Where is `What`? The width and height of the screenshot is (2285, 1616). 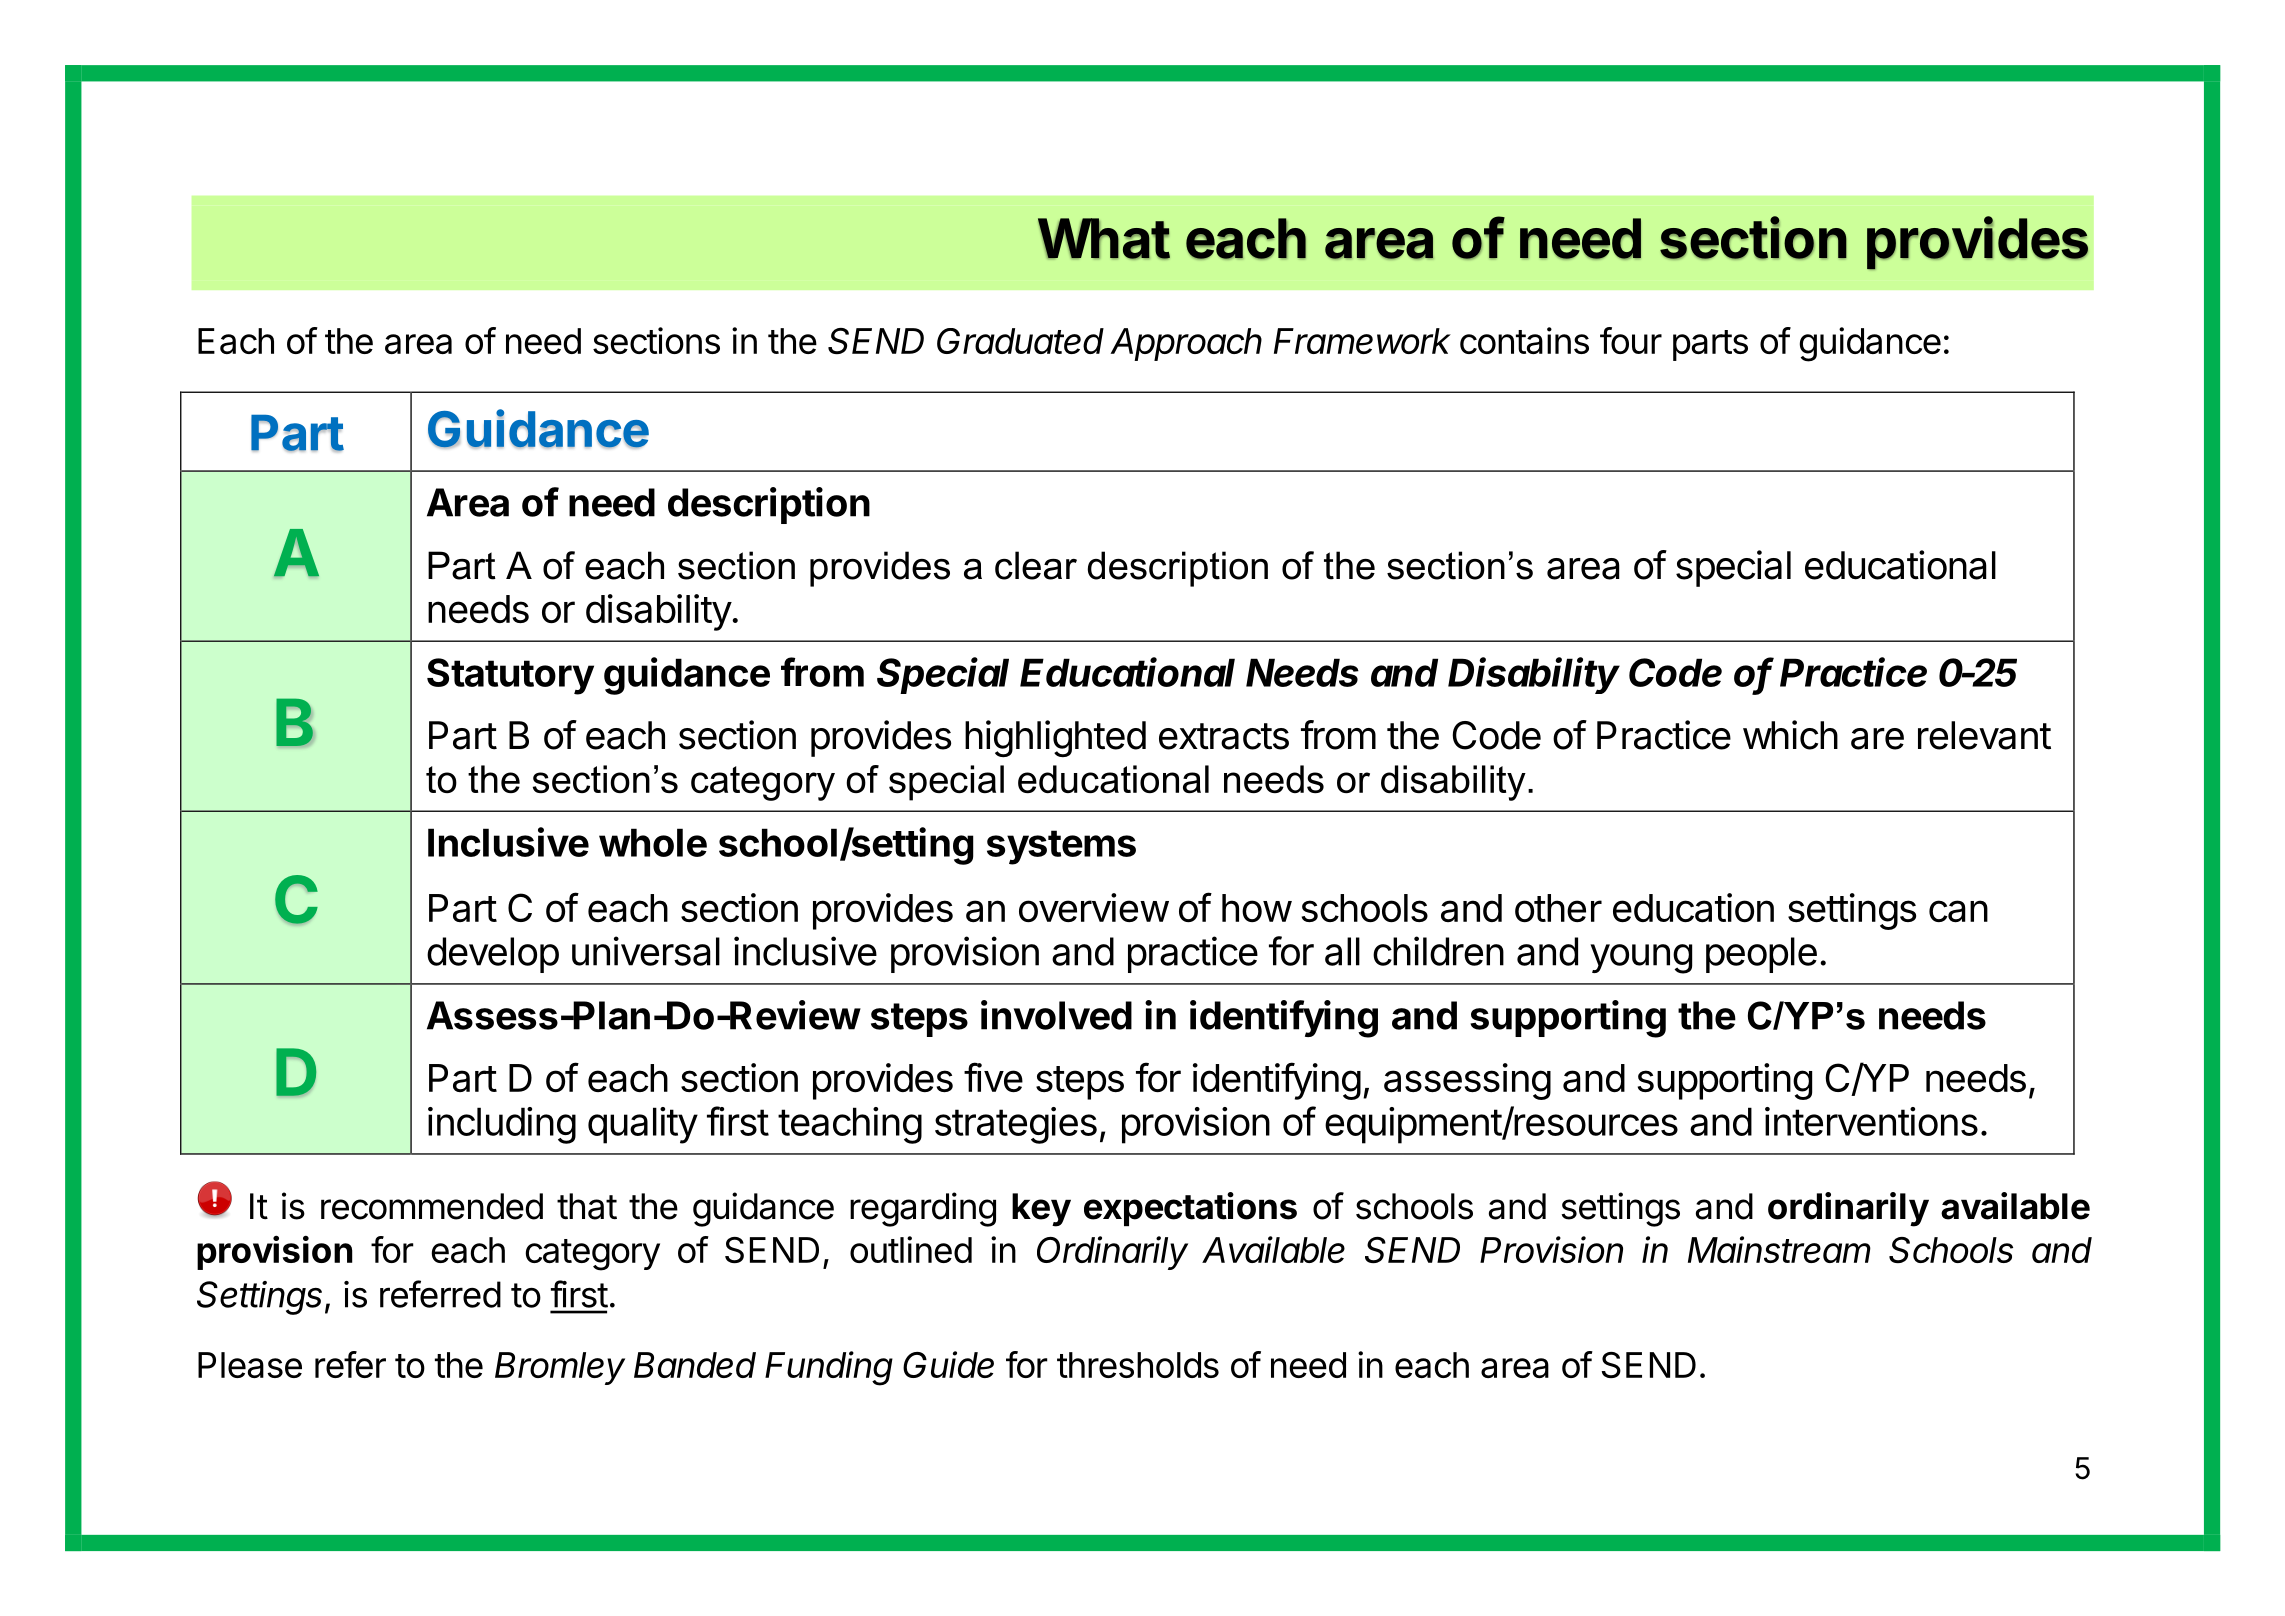 What is located at coordinates (1104, 239).
